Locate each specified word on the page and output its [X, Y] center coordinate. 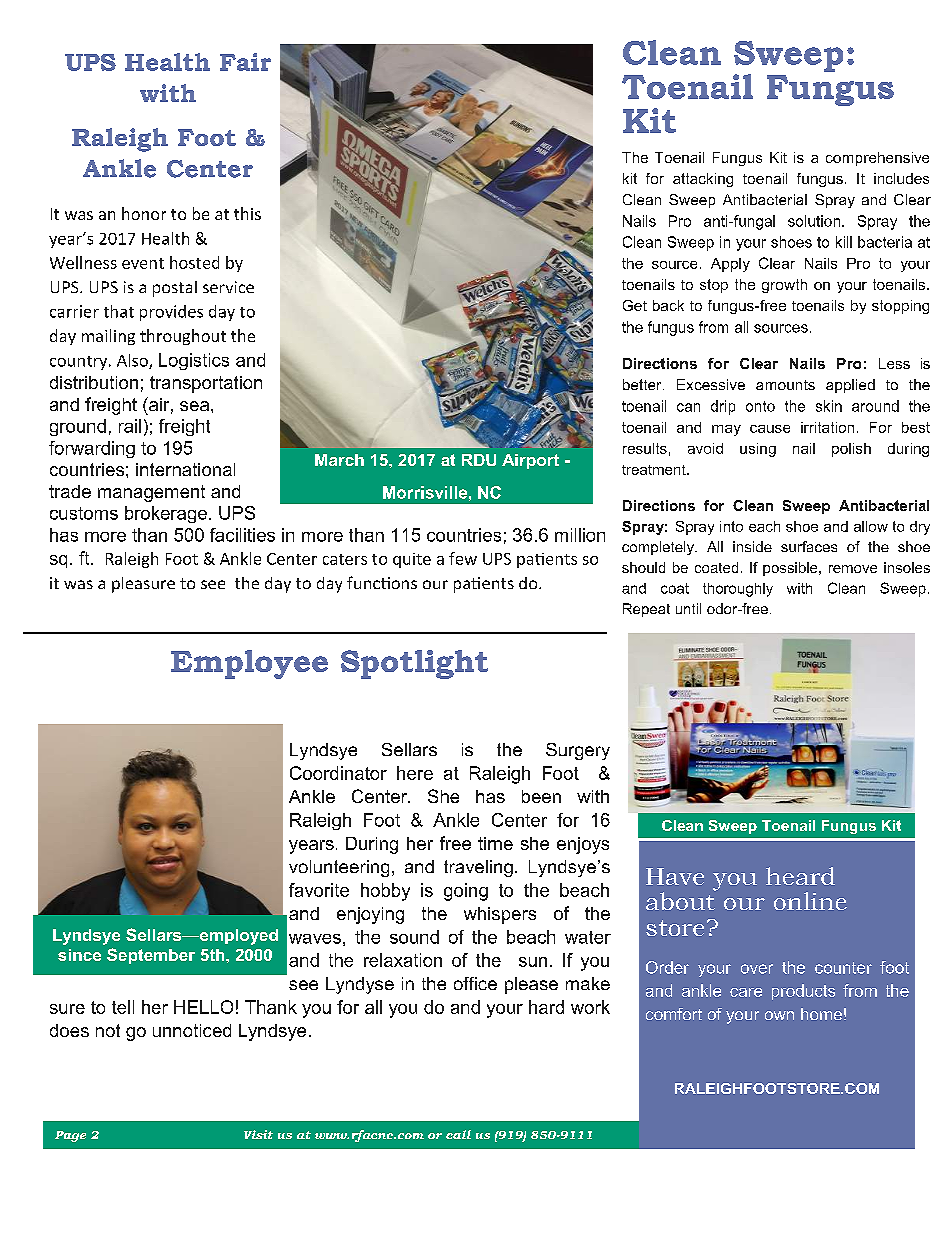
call [458, 1134]
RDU [479, 460]
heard [800, 876]
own [779, 1015]
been [541, 796]
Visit [258, 1134]
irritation [827, 427]
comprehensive [877, 159]
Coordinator [338, 773]
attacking [703, 180]
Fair [245, 62]
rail [130, 426]
